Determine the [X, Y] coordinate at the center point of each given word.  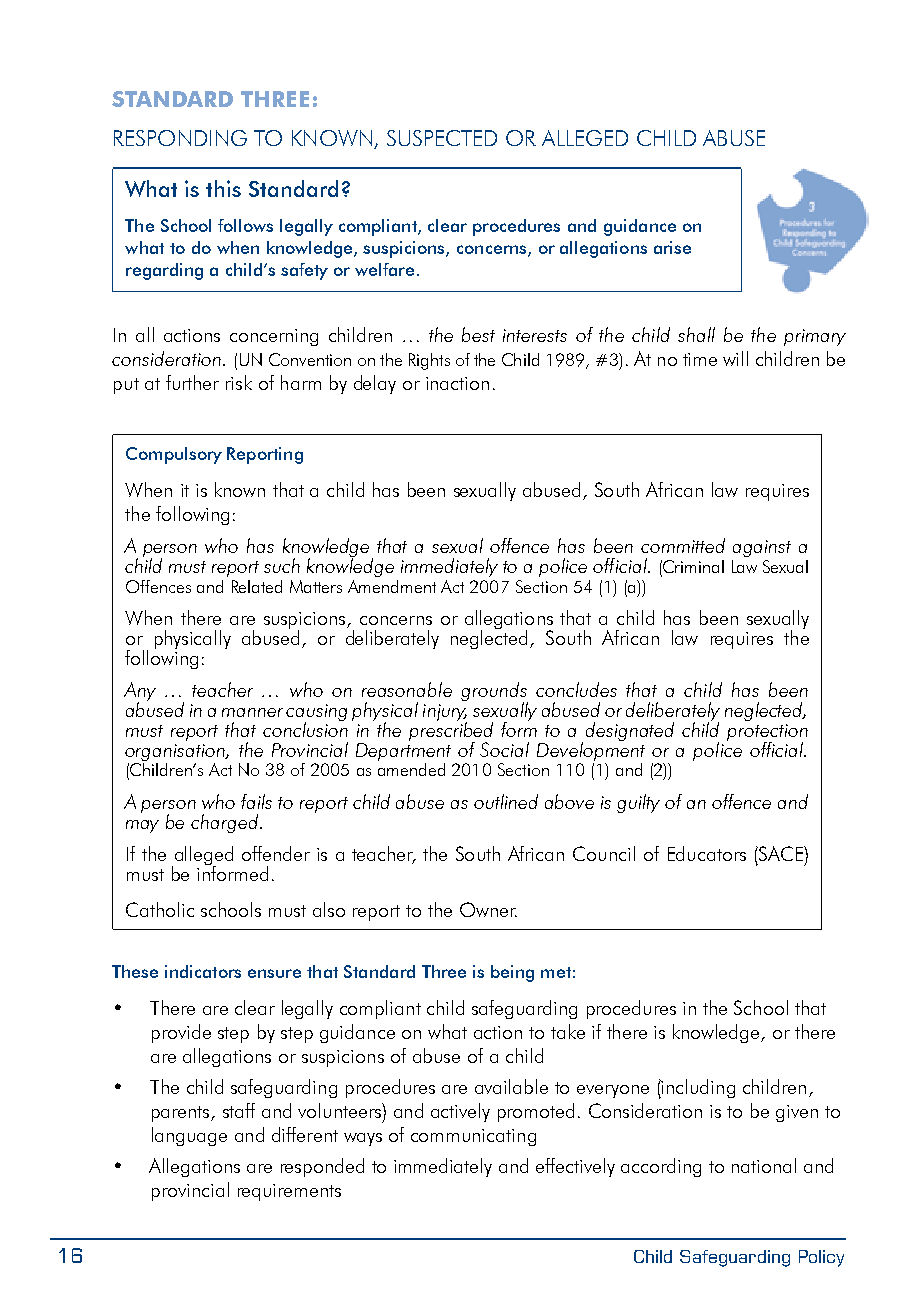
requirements [289, 1192]
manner [252, 712]
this [223, 188]
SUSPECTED [442, 138]
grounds [494, 693]
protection [767, 734]
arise [672, 247]
